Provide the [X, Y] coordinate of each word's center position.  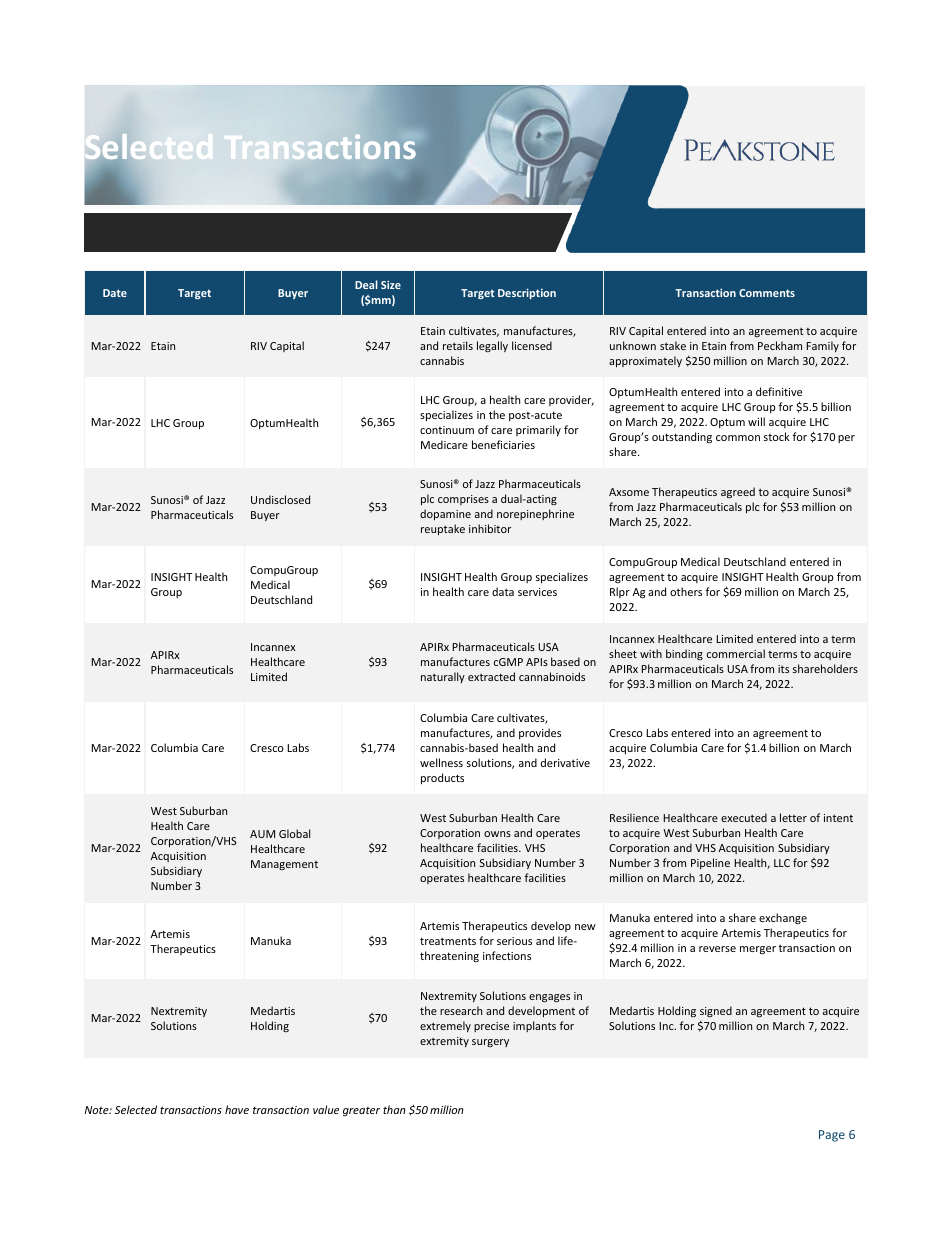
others [686, 591]
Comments [767, 293]
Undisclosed [280, 499]
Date [115, 293]
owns [497, 834]
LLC [782, 863]
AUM [262, 834]
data [503, 591]
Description [527, 293]
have [237, 1109]
